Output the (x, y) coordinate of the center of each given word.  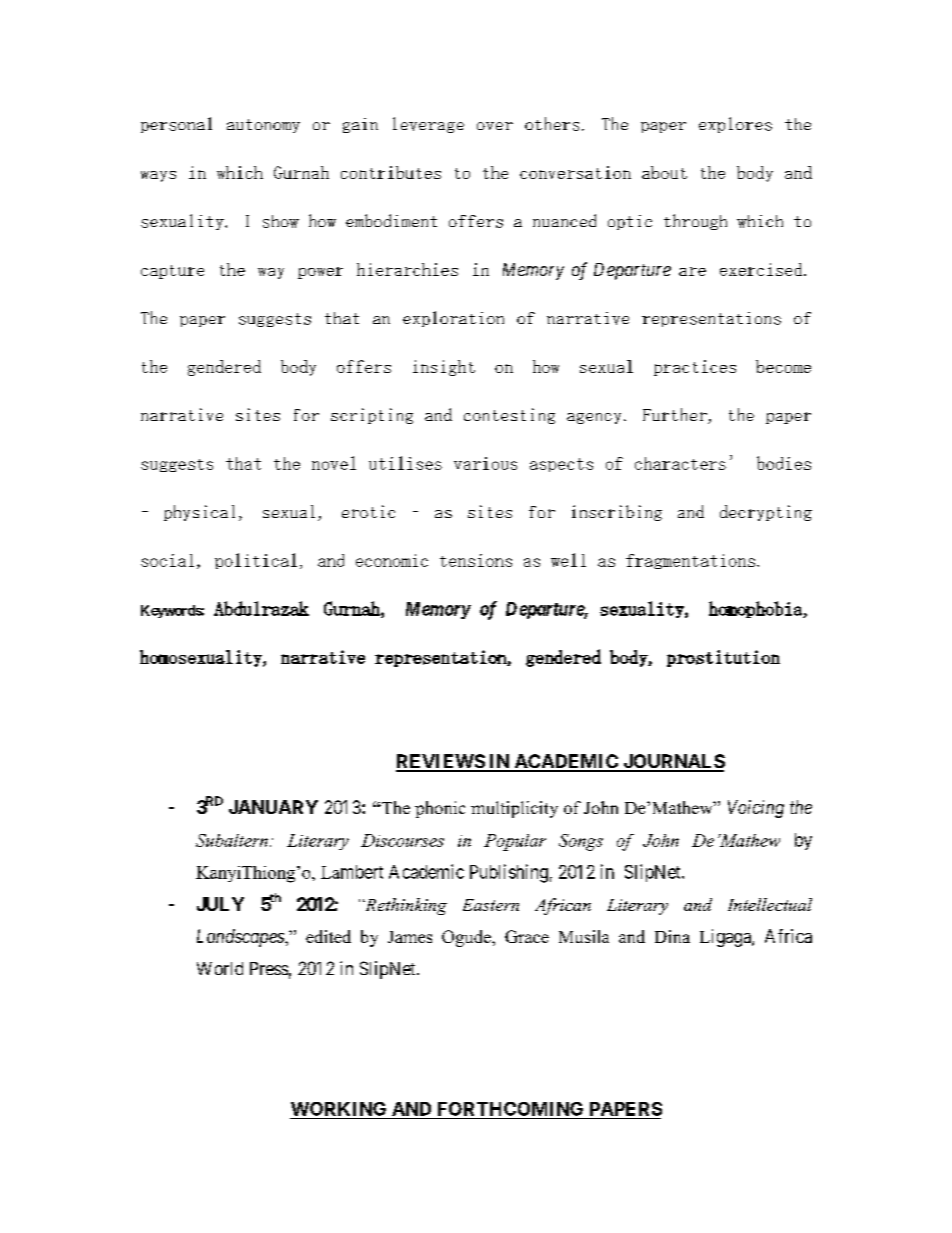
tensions (476, 560)
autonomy (263, 126)
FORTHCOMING (510, 1109)
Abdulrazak (261, 608)
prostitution (723, 658)
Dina (672, 936)
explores (735, 125)
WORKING (338, 1109)
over (495, 126)
